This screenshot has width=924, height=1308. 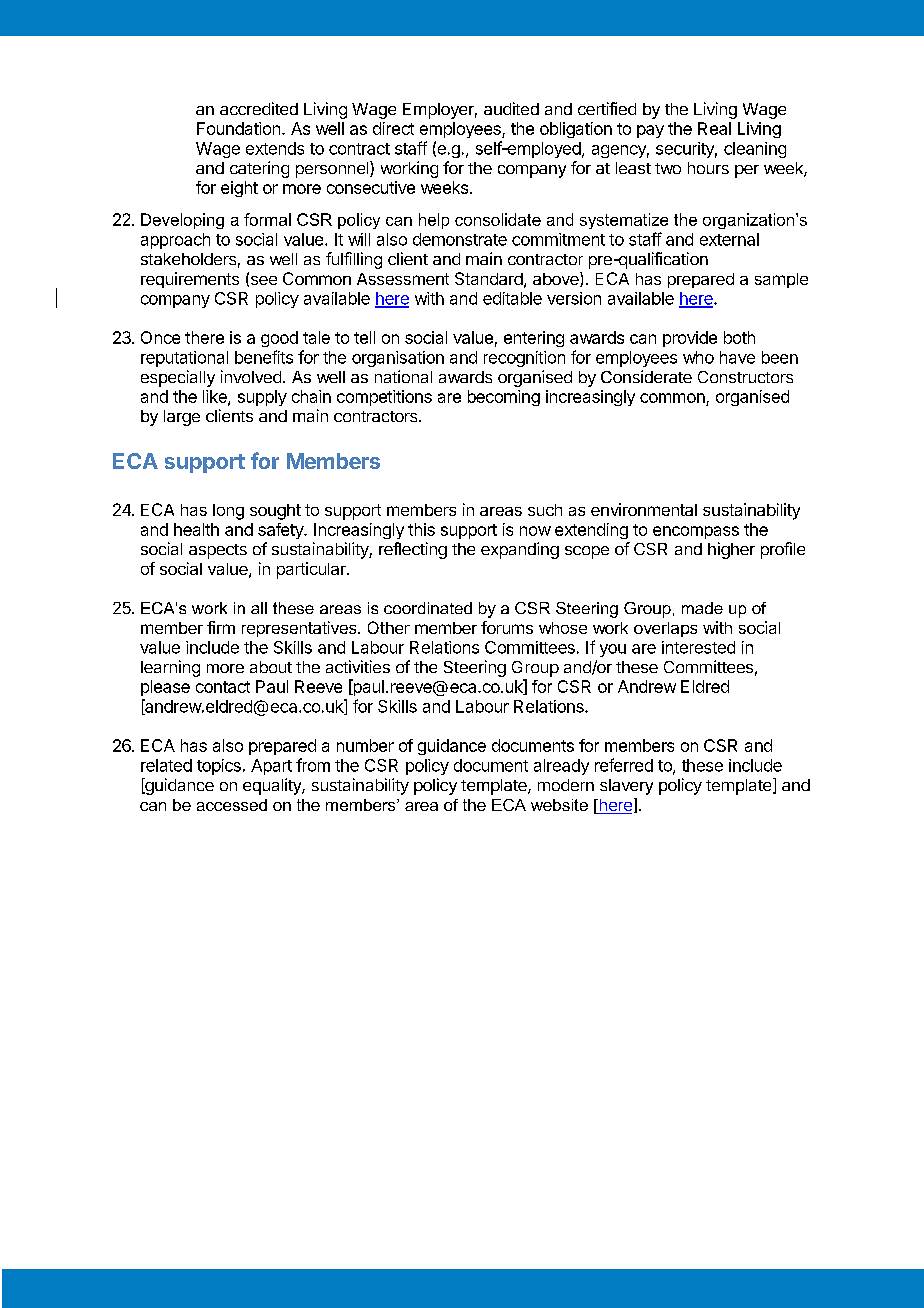 I want to click on benefits, so click(x=264, y=357).
